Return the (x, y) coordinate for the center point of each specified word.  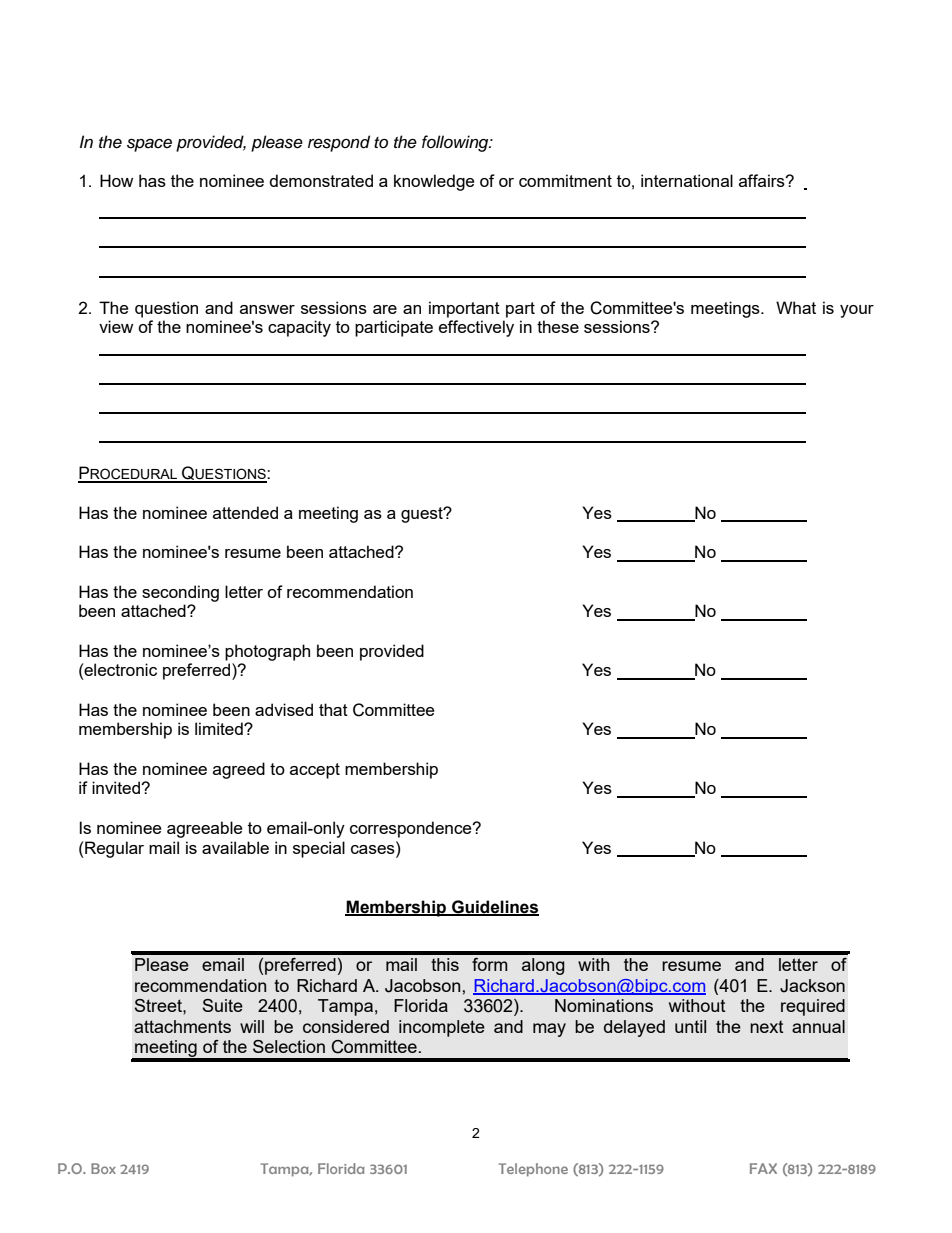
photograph (267, 652)
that (333, 709)
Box (103, 1168)
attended (245, 512)
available (235, 847)
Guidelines (494, 907)
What (796, 307)
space (149, 145)
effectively (476, 328)
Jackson (812, 986)
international (687, 180)
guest (423, 515)
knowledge (434, 182)
